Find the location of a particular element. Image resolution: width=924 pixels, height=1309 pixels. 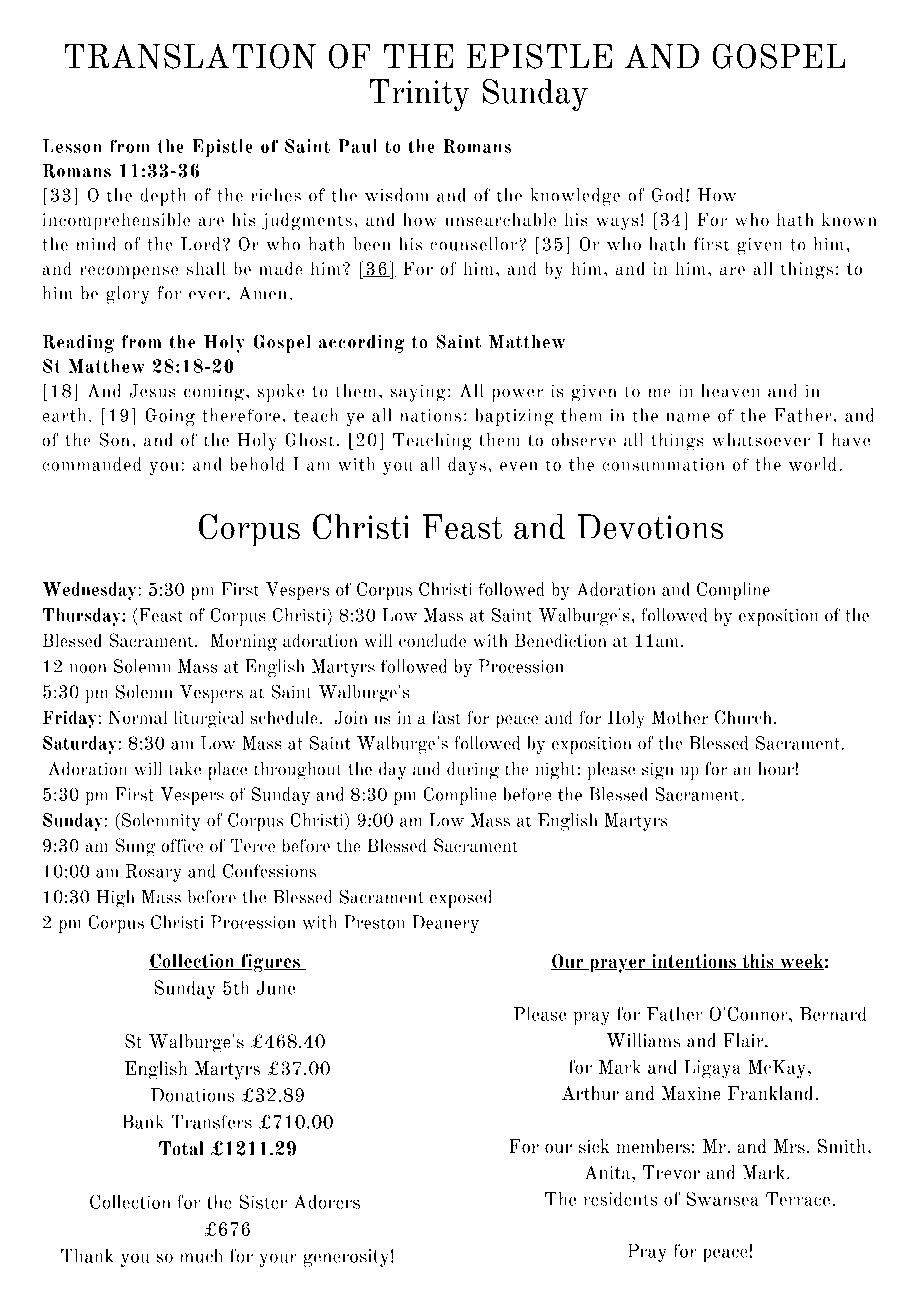

God is located at coordinates (667, 195).
